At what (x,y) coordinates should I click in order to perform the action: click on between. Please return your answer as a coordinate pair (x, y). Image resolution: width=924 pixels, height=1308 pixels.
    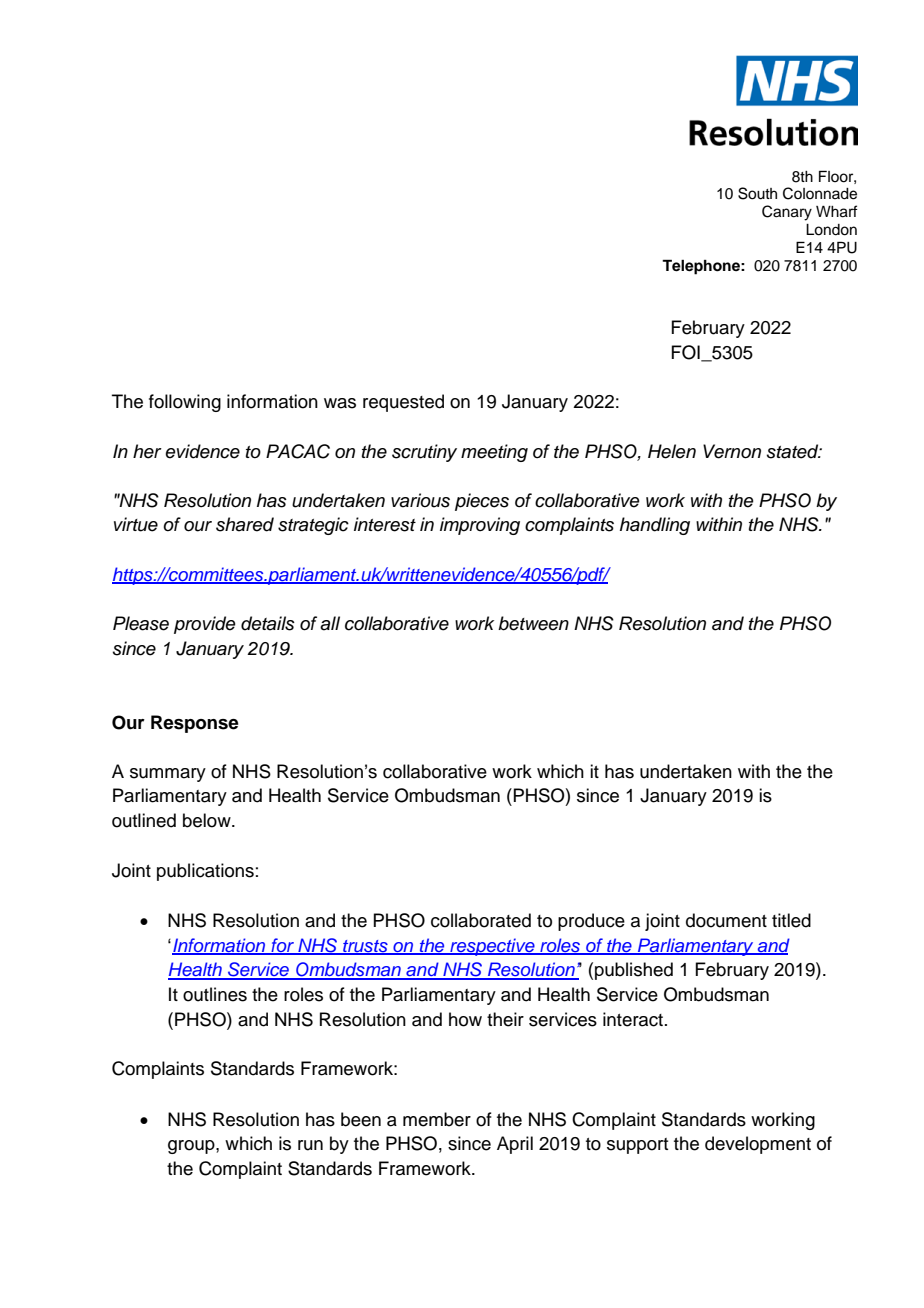
    Looking at the image, I should click on (533, 623).
